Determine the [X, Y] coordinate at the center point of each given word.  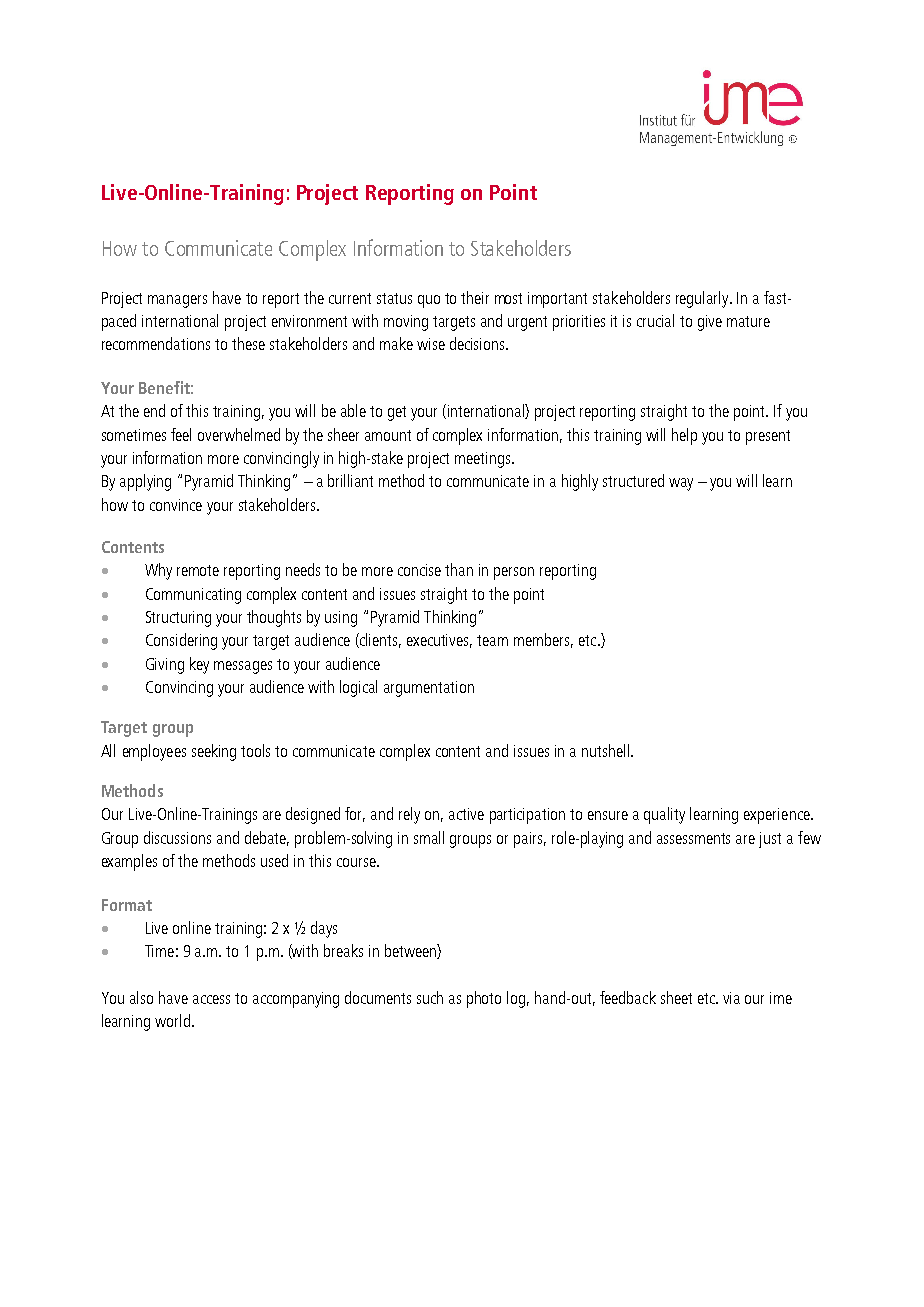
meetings [484, 460]
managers [177, 301]
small [429, 837]
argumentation [429, 689]
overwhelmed [239, 434]
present [768, 437]
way [681, 484]
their [475, 297]
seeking [214, 752]
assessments [693, 838]
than [459, 569]
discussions [177, 837]
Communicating [193, 596]
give [710, 323]
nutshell [605, 750]
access [211, 999]
